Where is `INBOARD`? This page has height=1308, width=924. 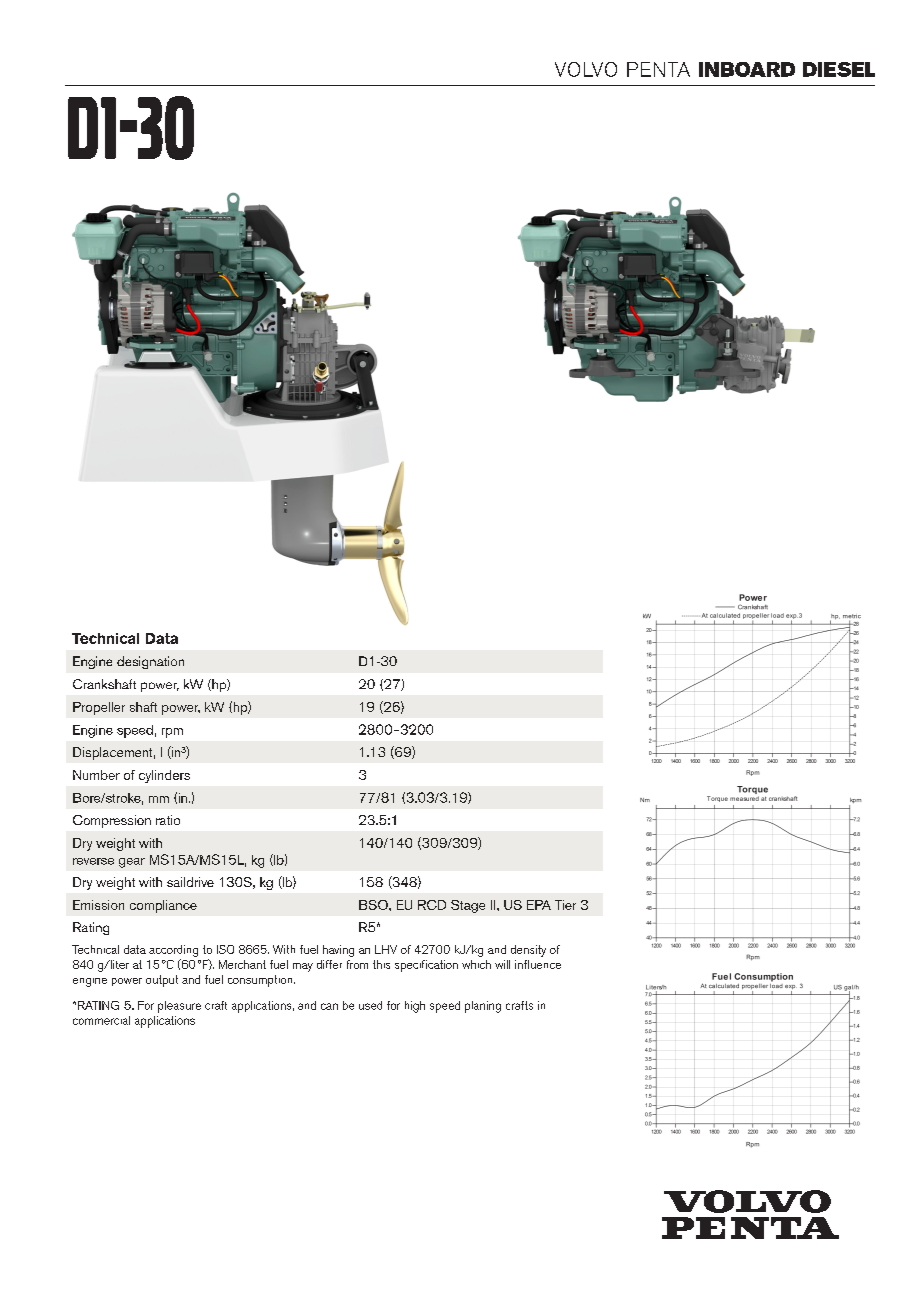
INBOARD is located at coordinates (747, 69).
